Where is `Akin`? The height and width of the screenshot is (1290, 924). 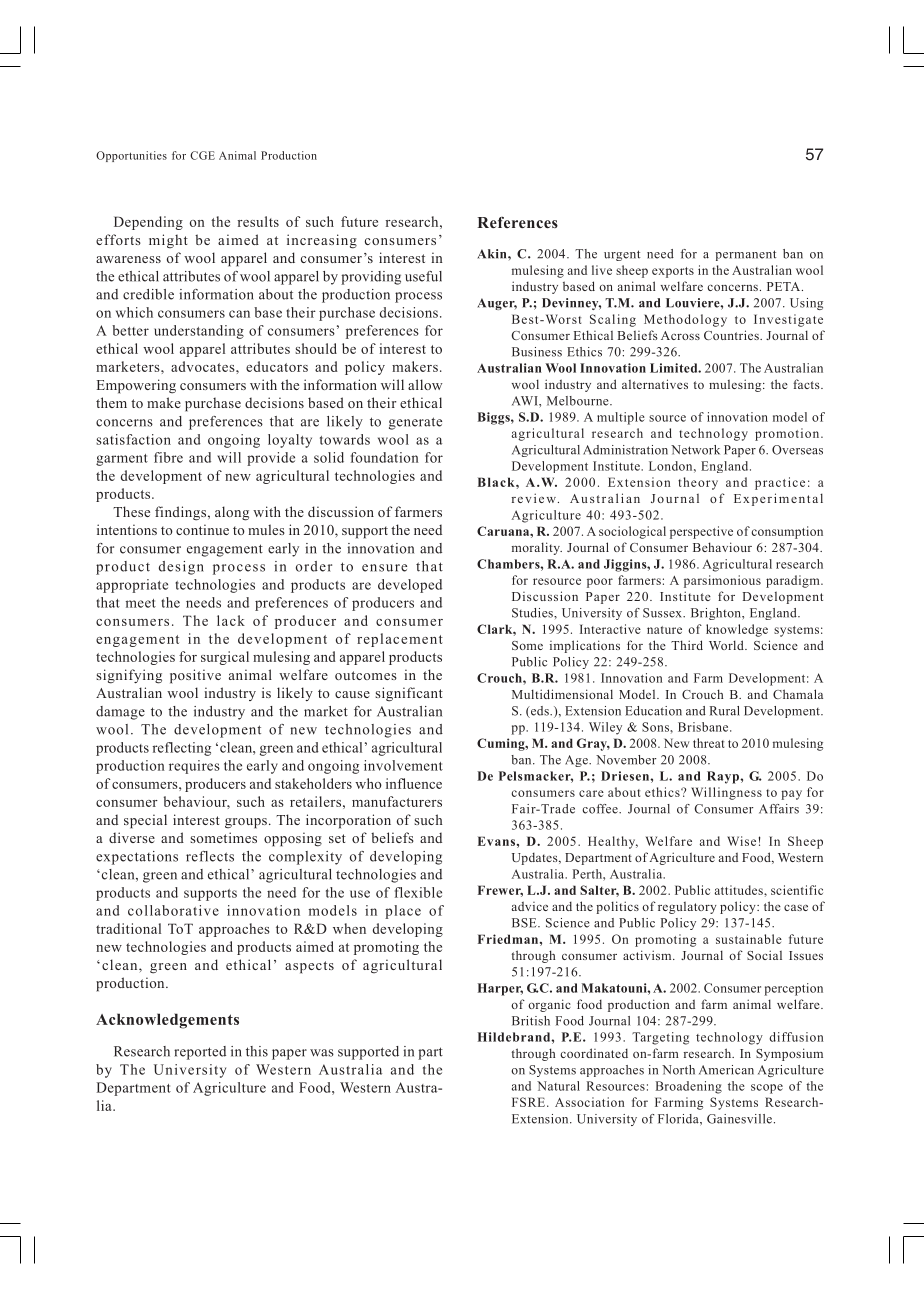
Akin is located at coordinates (493, 254).
